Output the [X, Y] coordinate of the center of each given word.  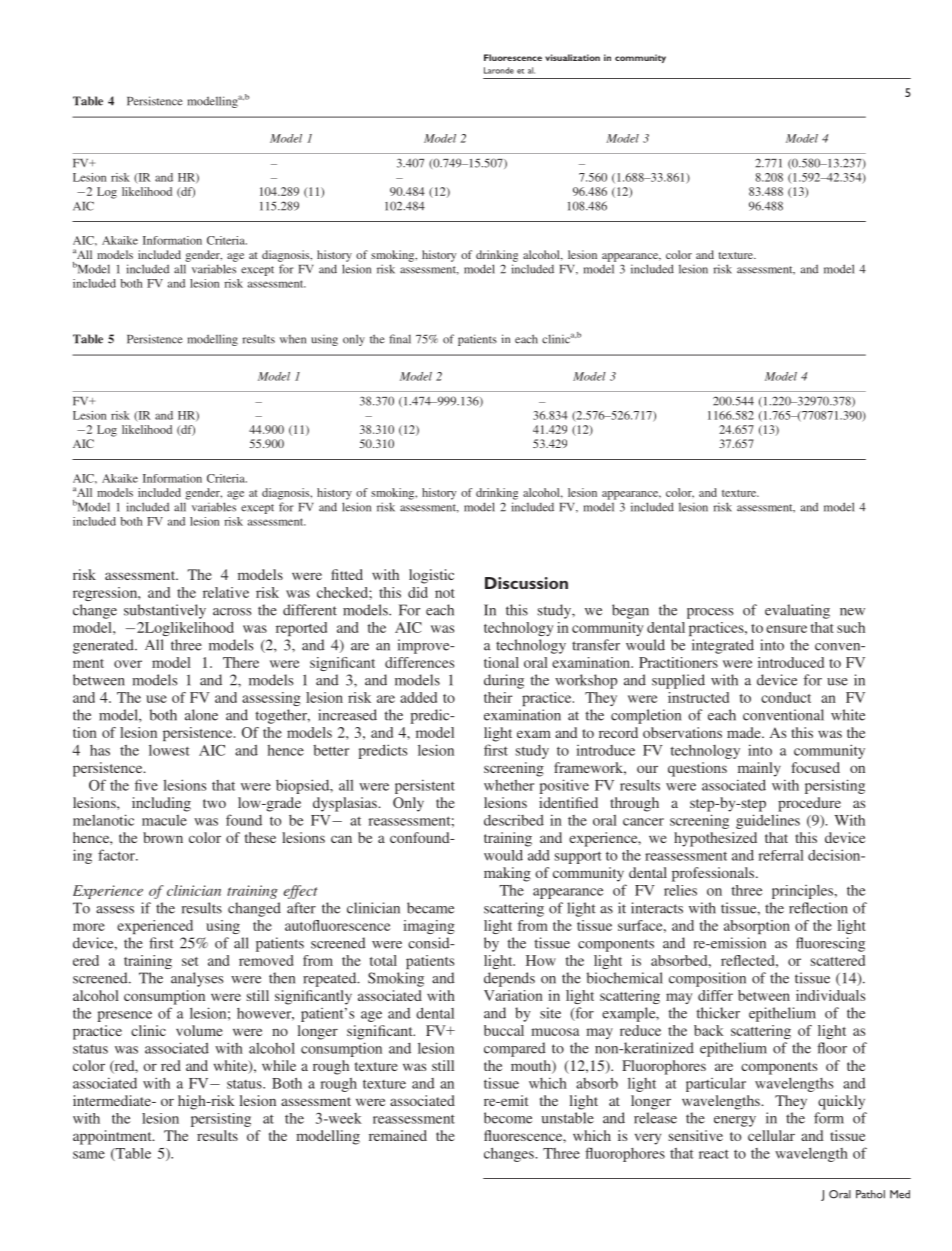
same [89, 1155]
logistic [431, 576]
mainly [759, 769]
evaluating [797, 611]
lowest [169, 750]
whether [509, 785]
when [293, 339]
